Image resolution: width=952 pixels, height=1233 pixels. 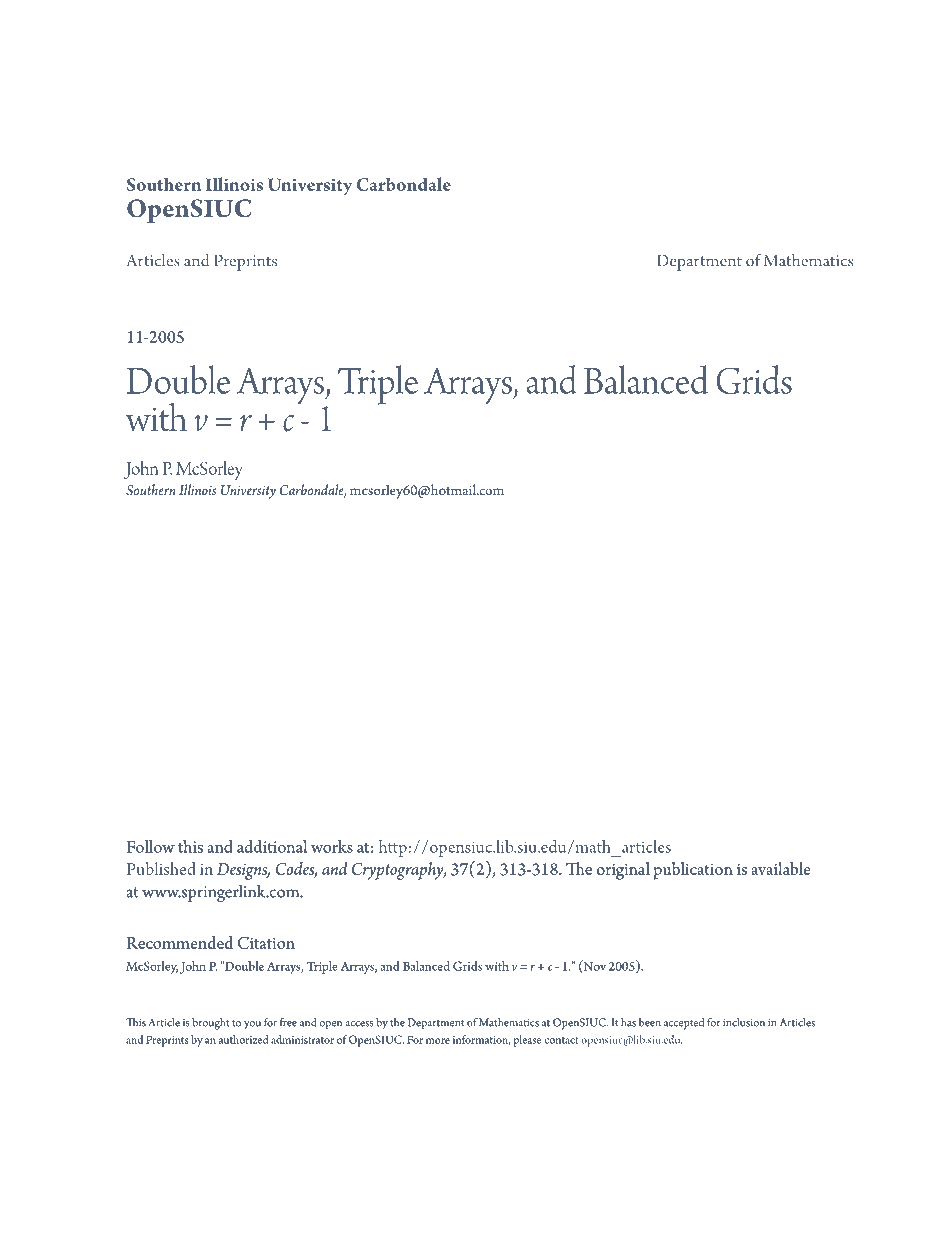 I want to click on information, so click(x=481, y=1040).
